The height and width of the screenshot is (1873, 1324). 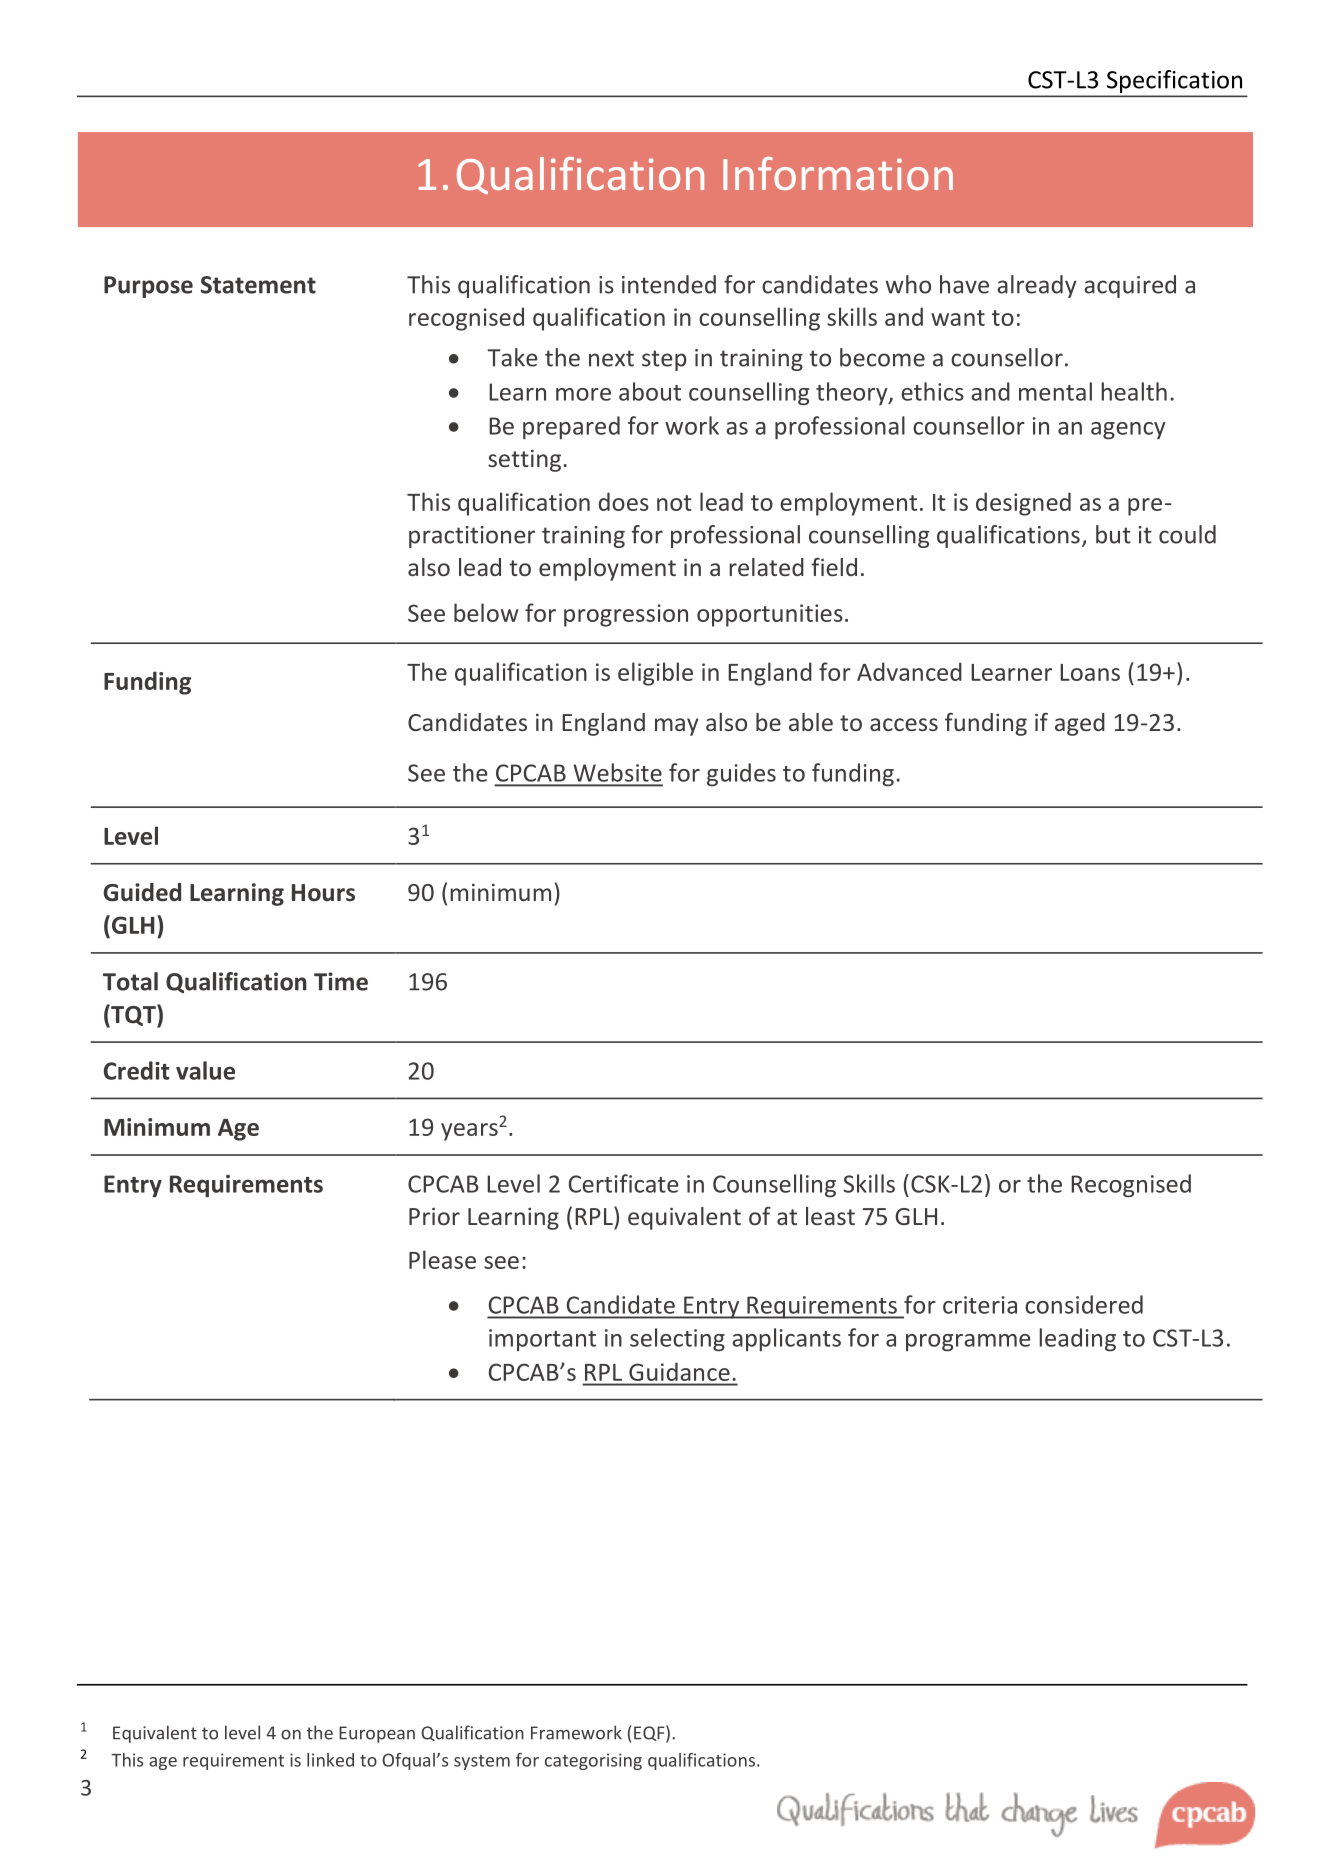 What do you see at coordinates (741, 775) in the screenshot?
I see `guides` at bounding box center [741, 775].
